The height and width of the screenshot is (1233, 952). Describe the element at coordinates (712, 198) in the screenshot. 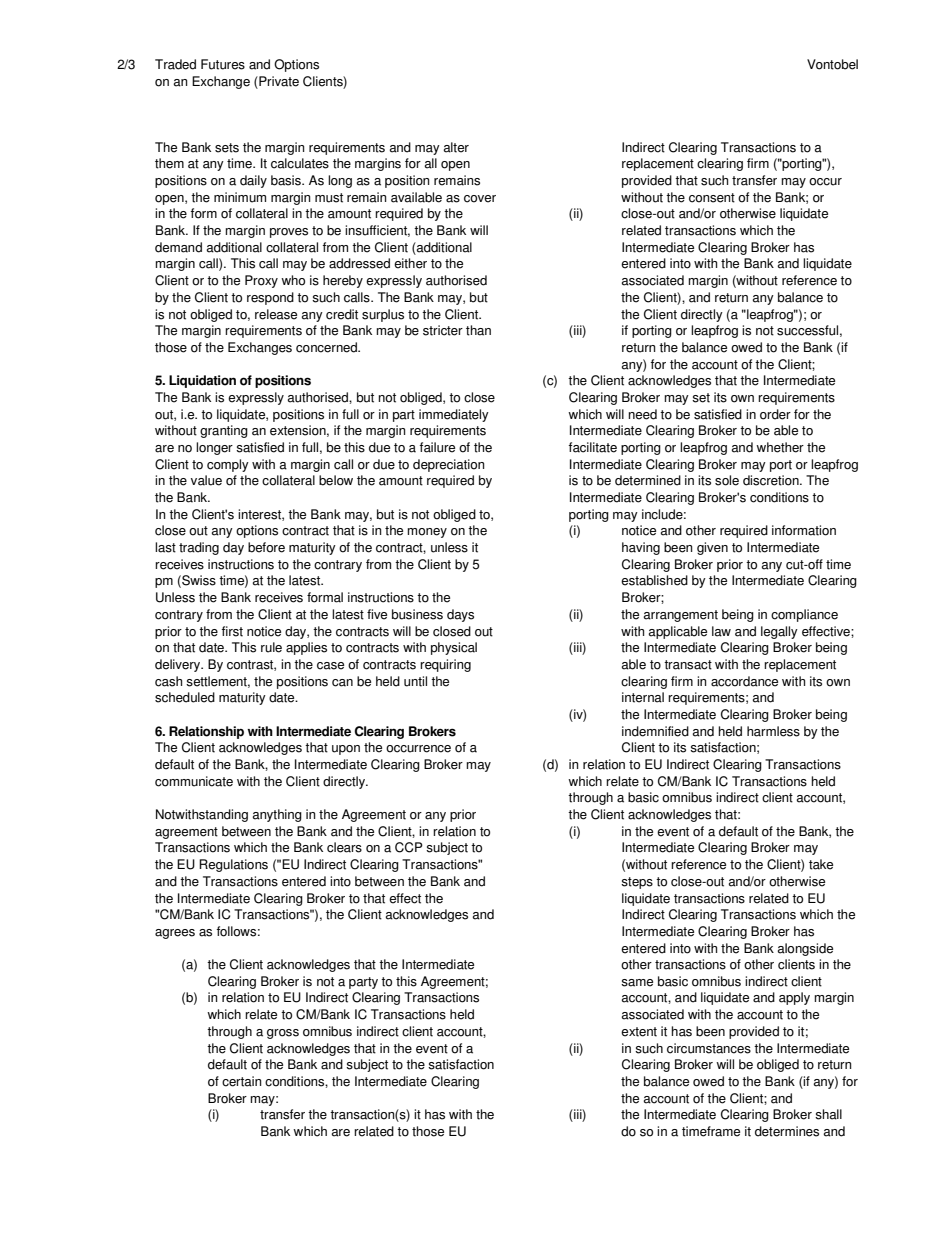

I see `consent` at that location.
